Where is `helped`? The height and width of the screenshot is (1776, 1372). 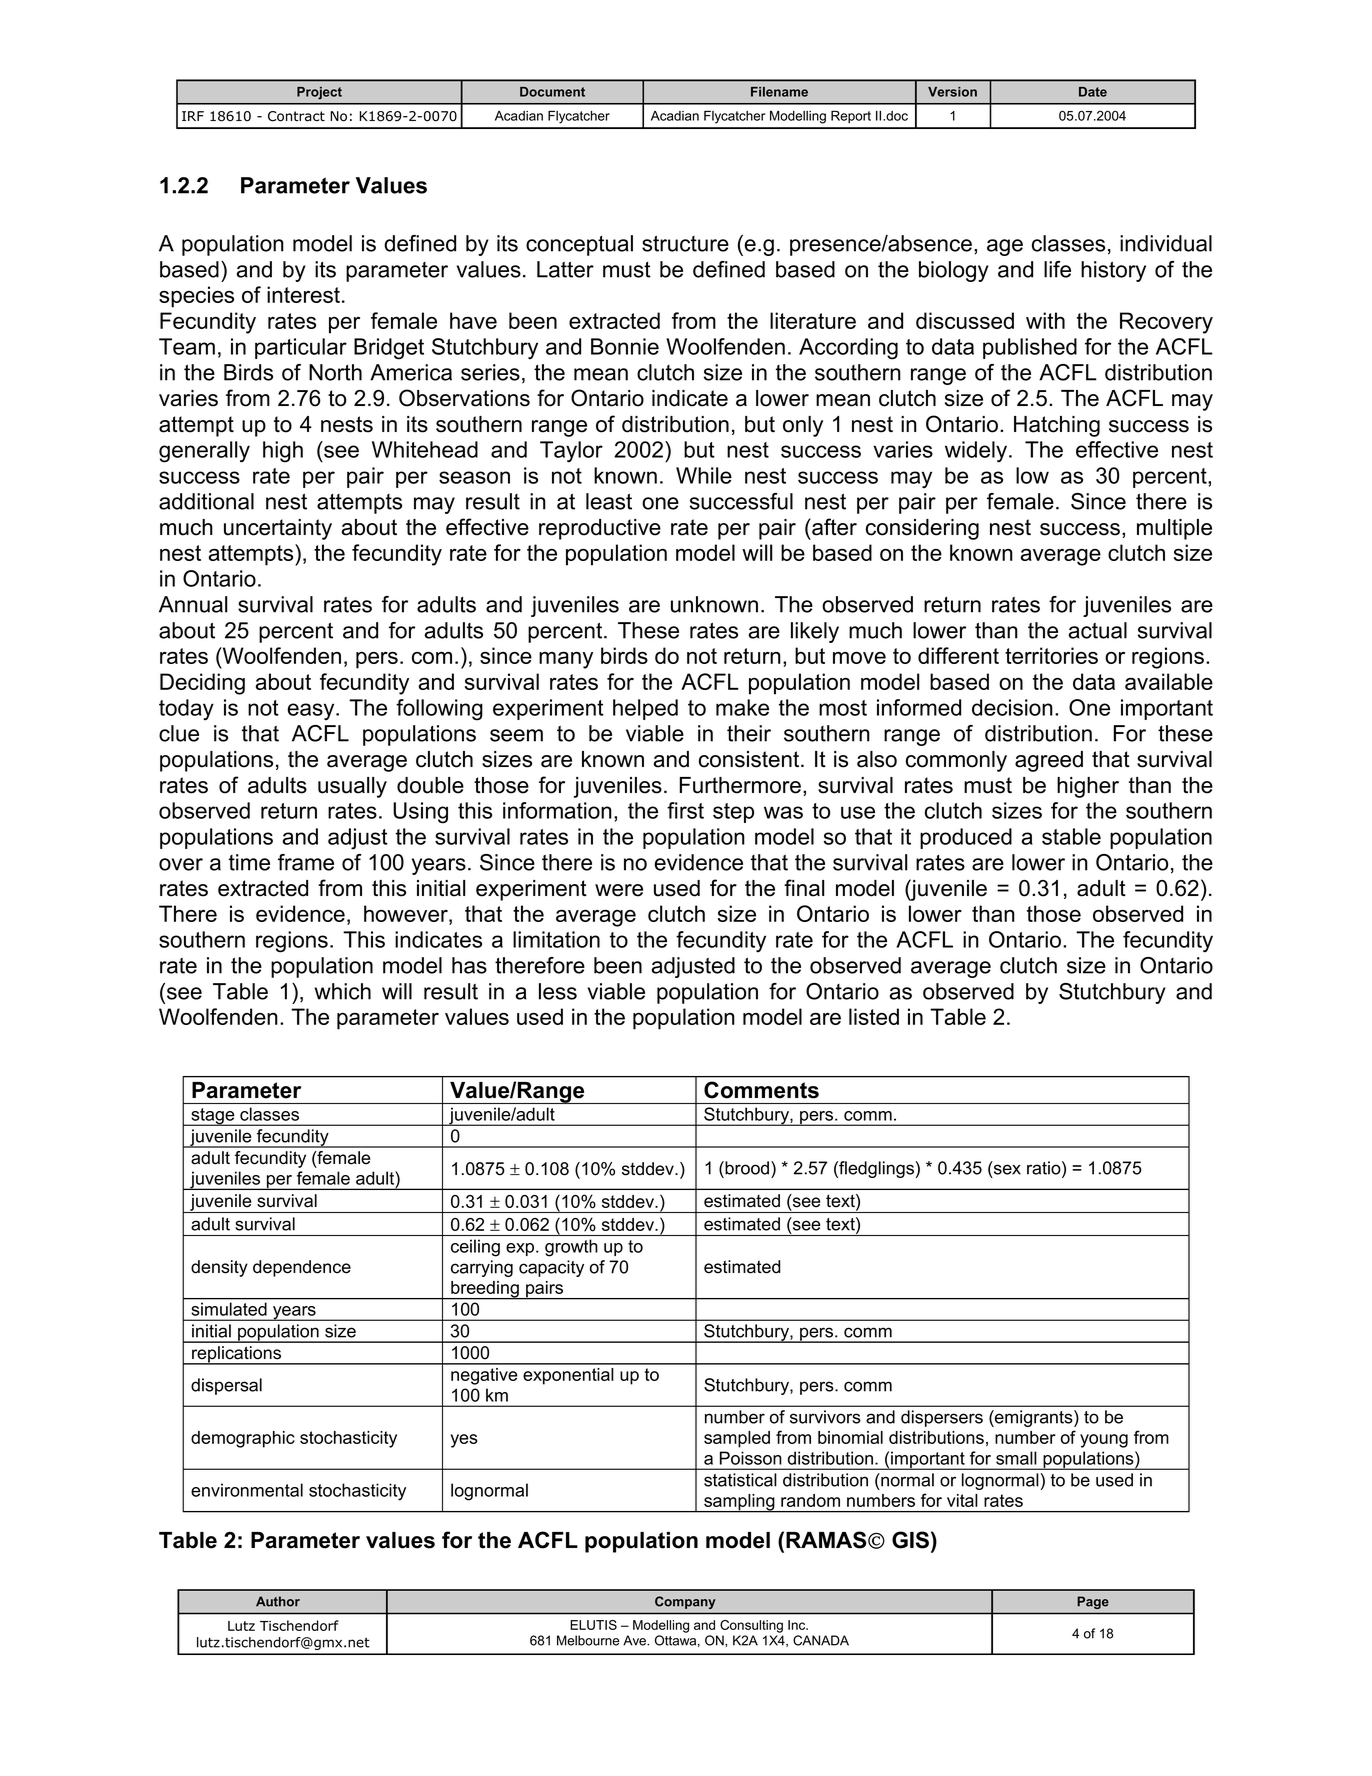 helped is located at coordinates (645, 709).
